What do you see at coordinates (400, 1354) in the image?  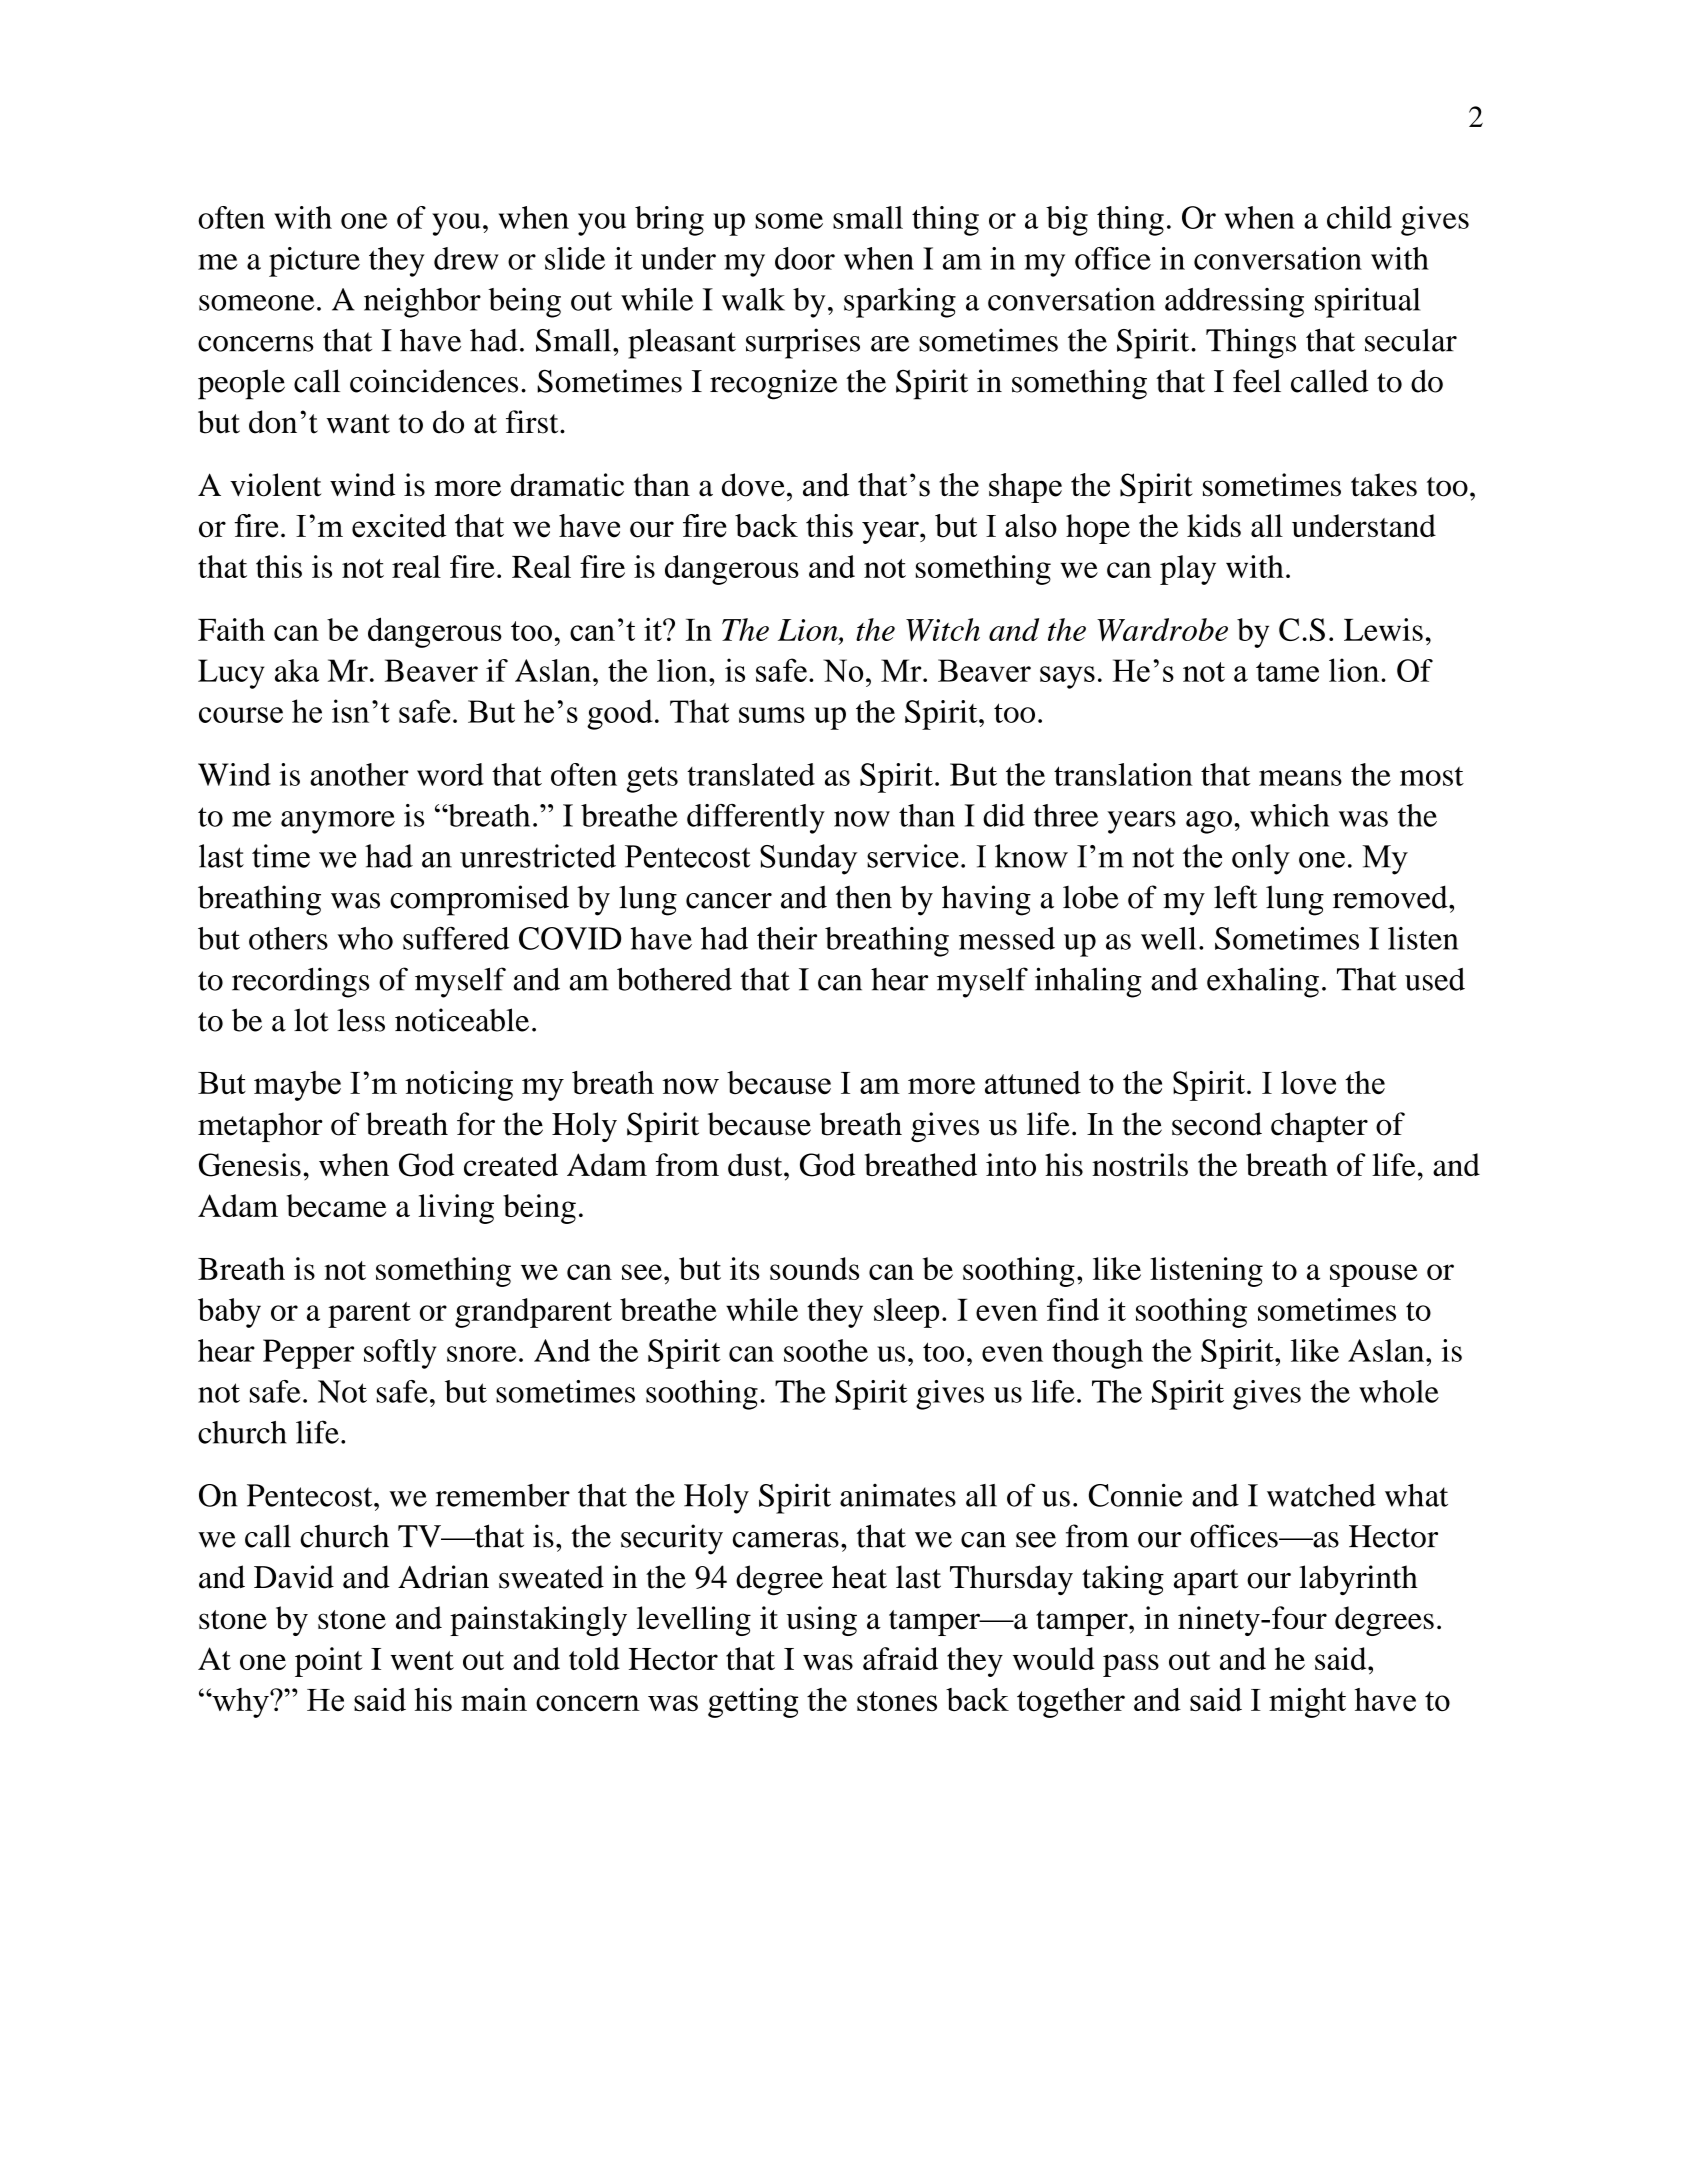 I see `softly` at bounding box center [400, 1354].
